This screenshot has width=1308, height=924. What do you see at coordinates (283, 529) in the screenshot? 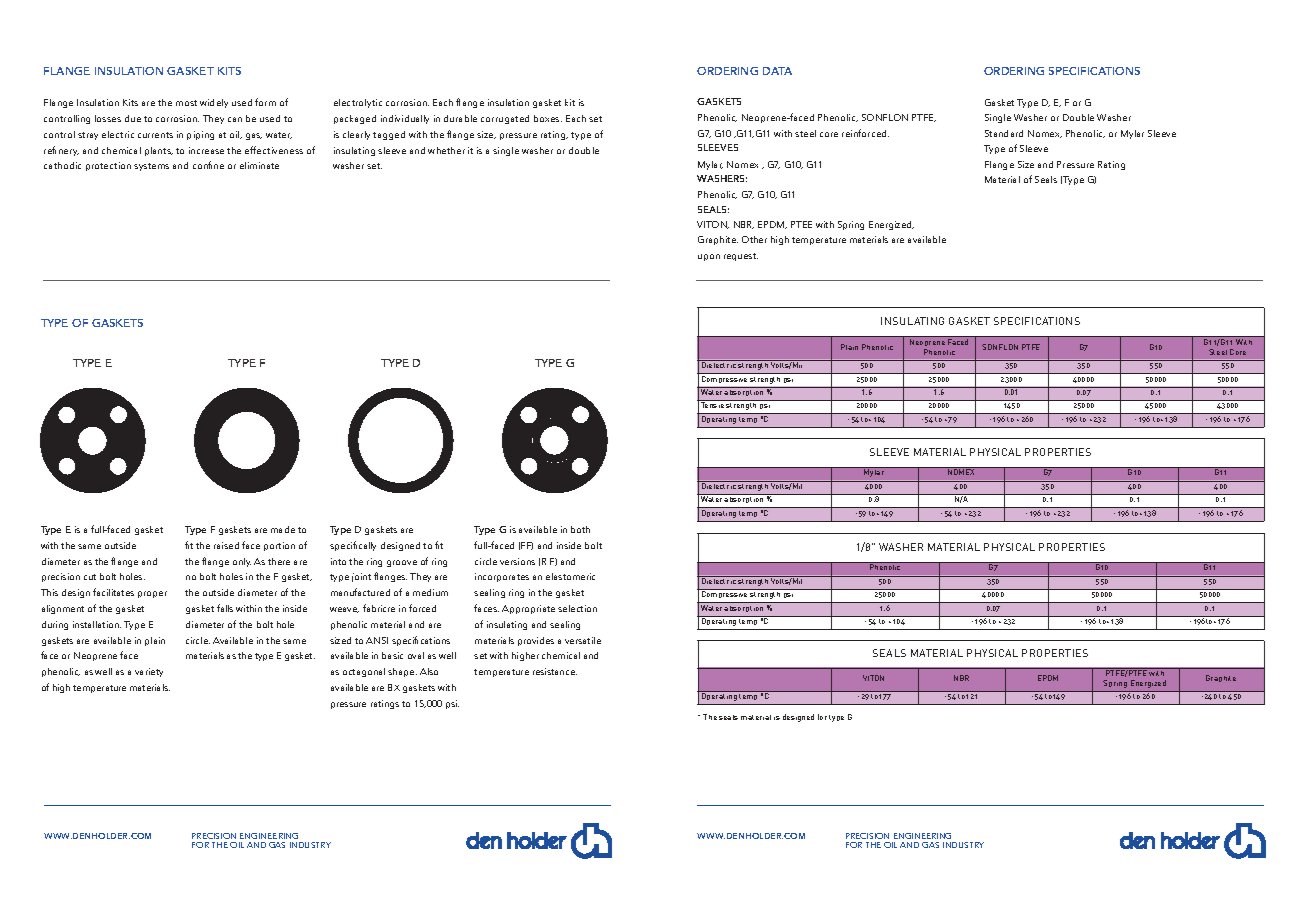
I see `made` at bounding box center [283, 529].
